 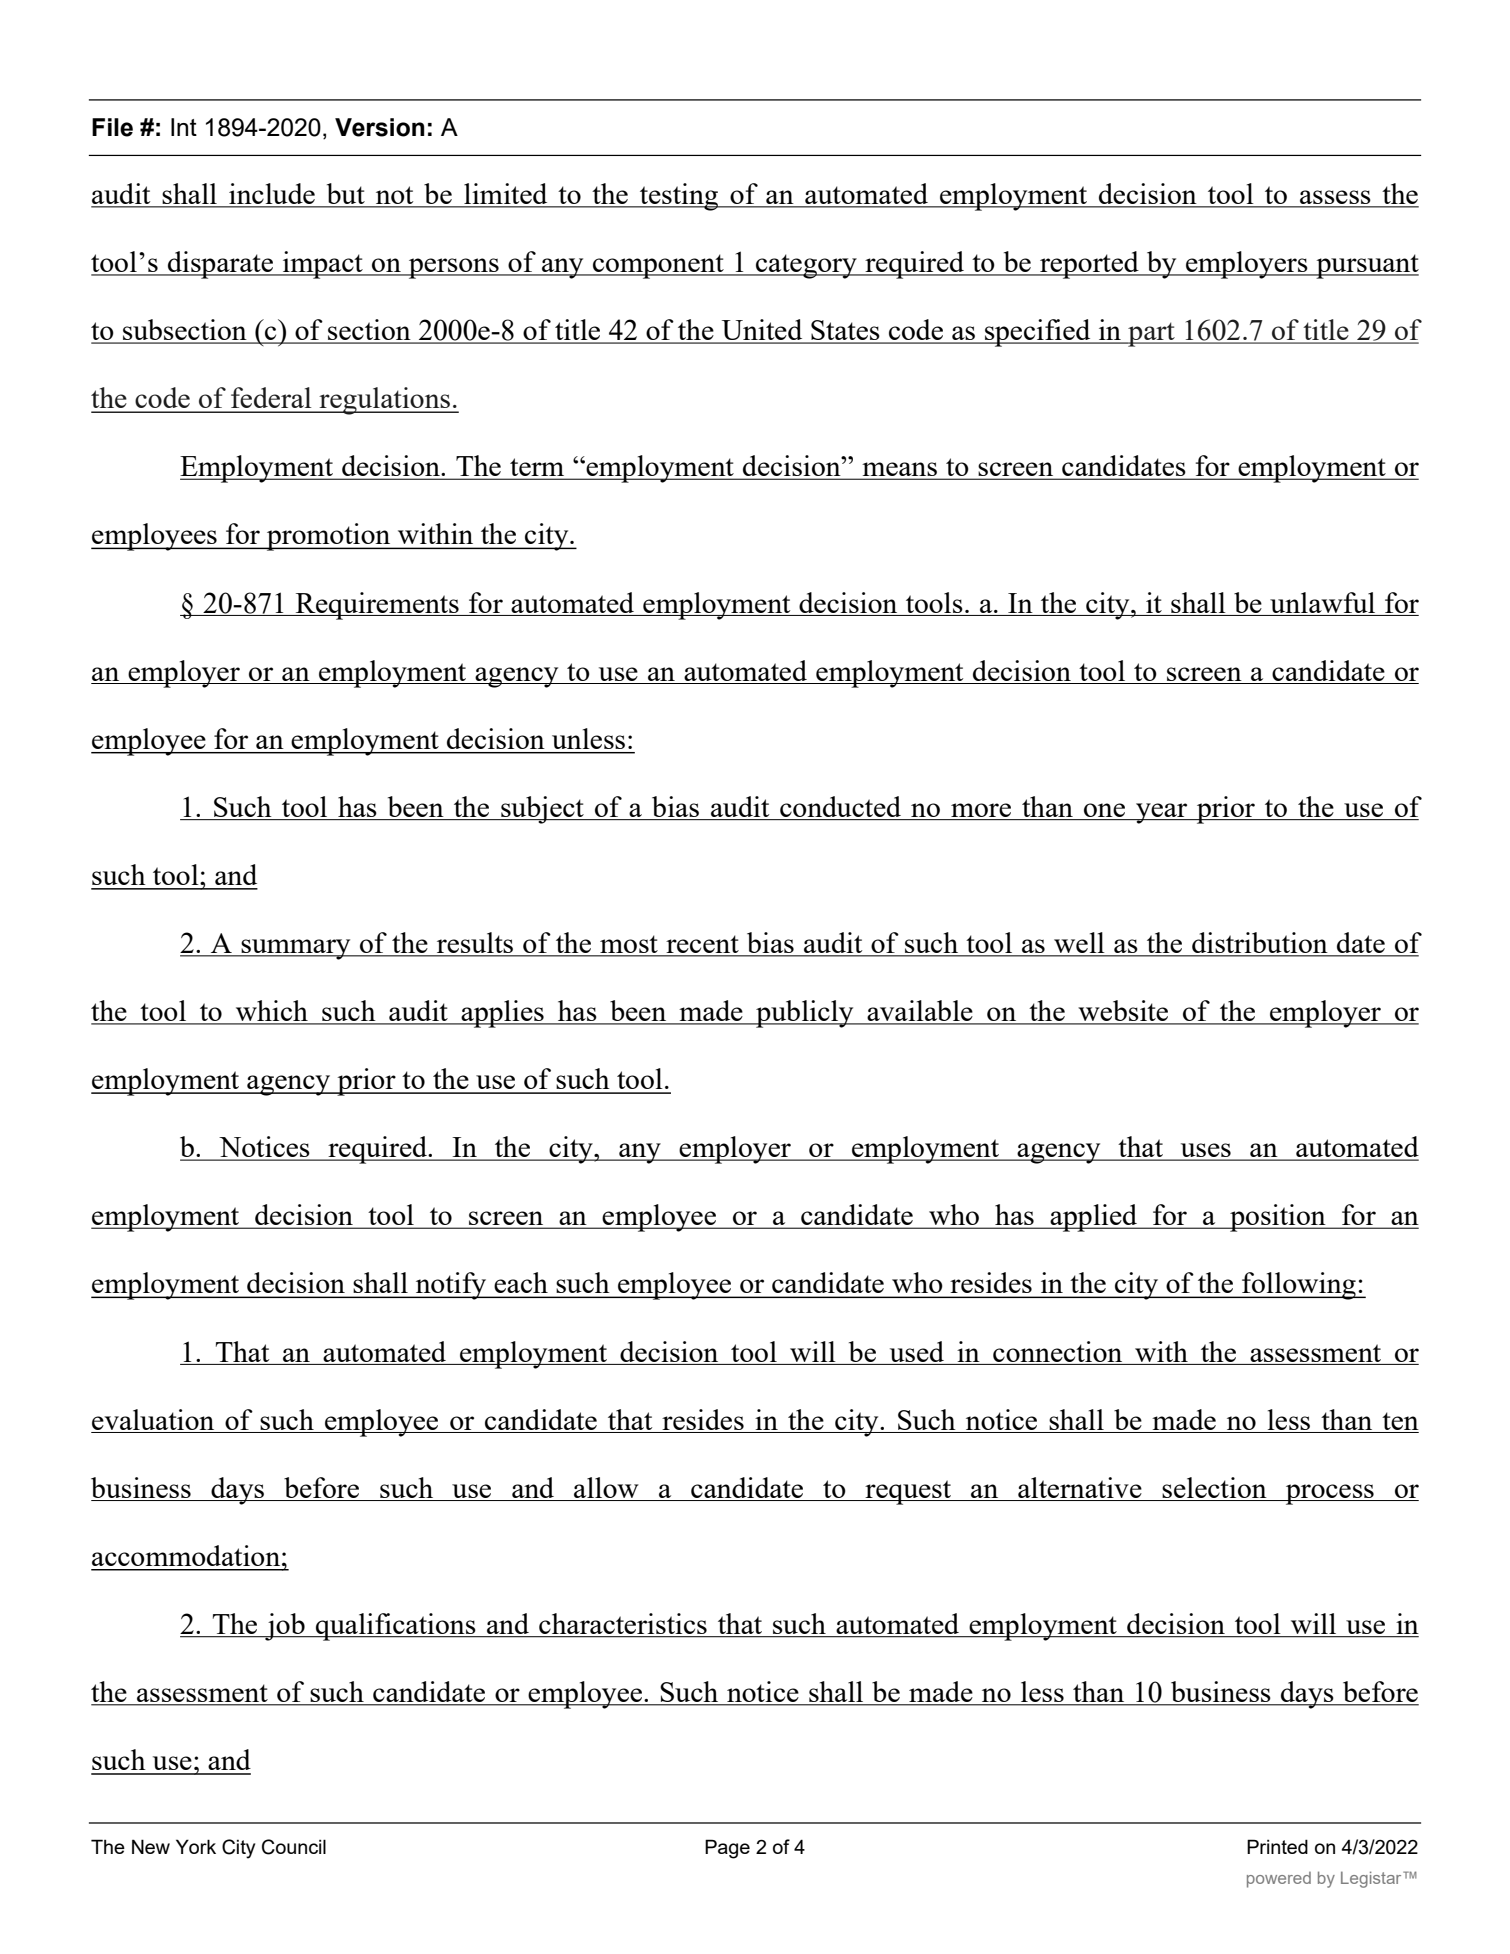 I want to click on pursuant, so click(x=1366, y=266).
